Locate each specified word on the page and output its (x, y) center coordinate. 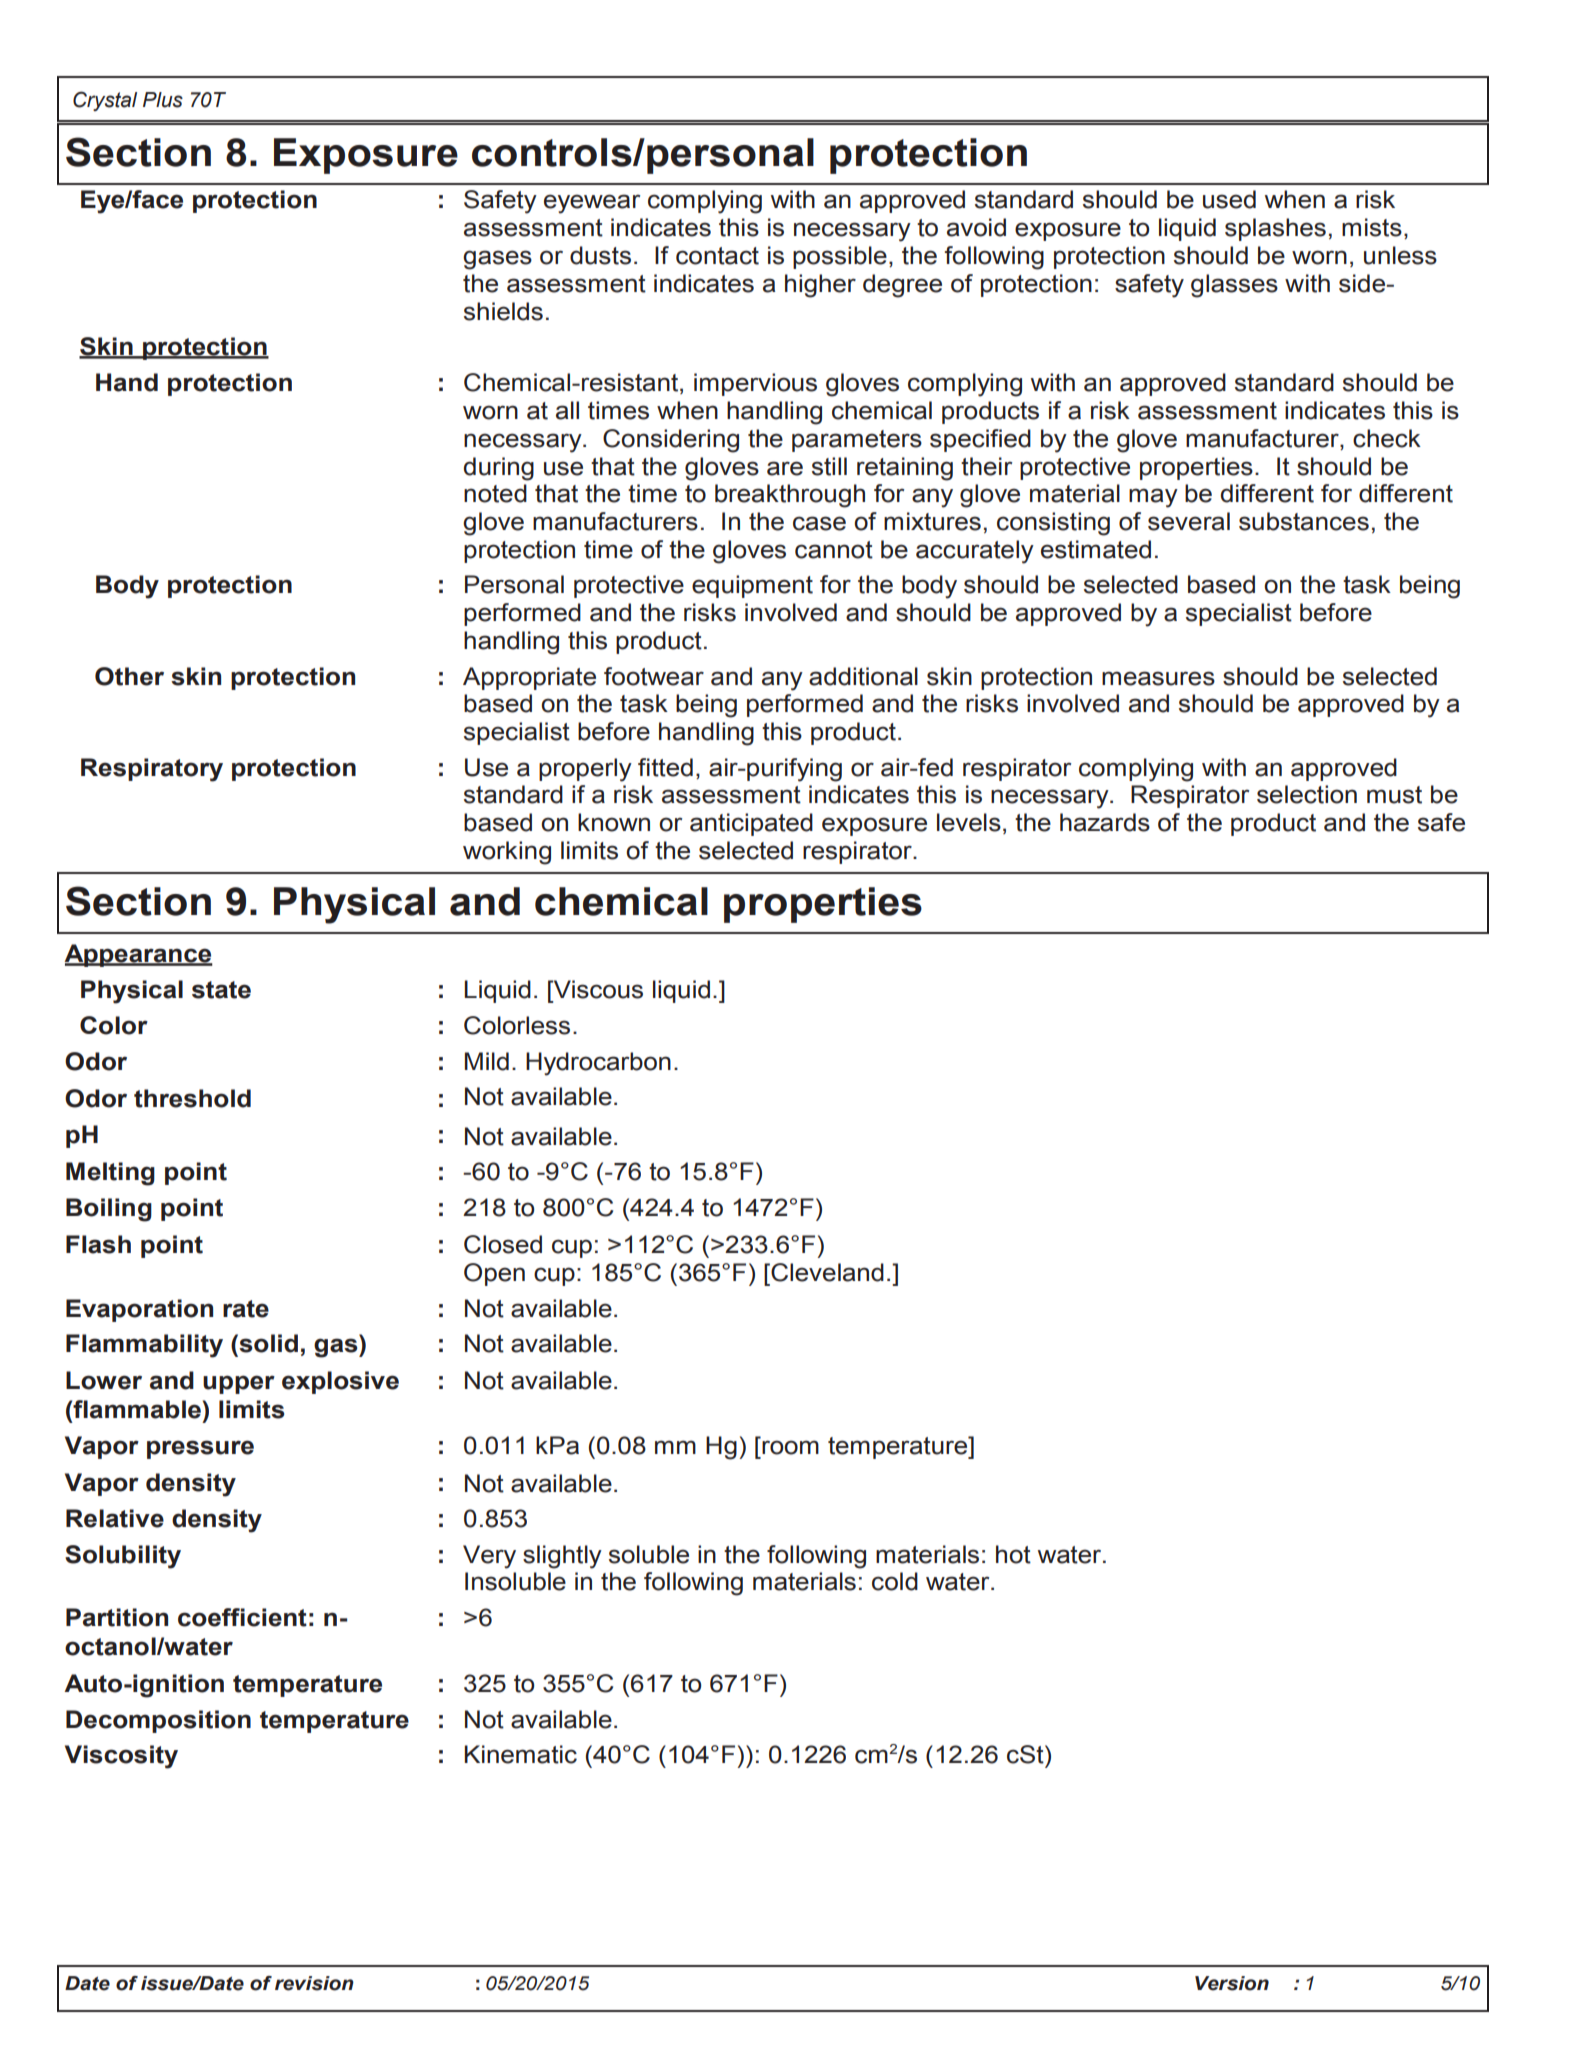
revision (314, 1983)
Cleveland (826, 1272)
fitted (665, 767)
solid (267, 1343)
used (1229, 199)
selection (1307, 794)
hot (1013, 1554)
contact (717, 256)
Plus (163, 100)
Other (129, 676)
